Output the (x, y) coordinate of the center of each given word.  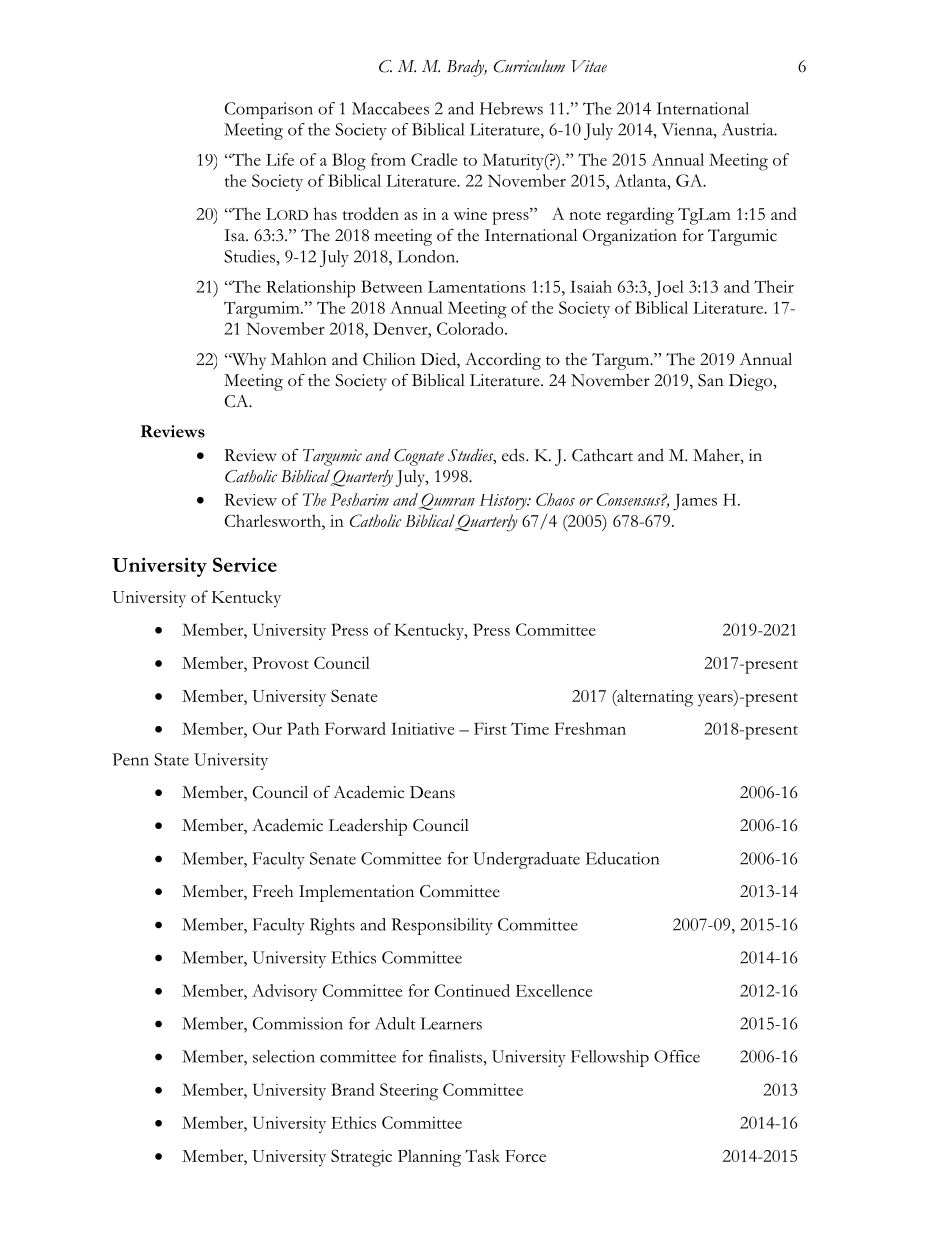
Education (622, 858)
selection (284, 1056)
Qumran (446, 501)
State (171, 759)
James (695, 502)
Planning (429, 1158)
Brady (467, 68)
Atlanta (641, 180)
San (711, 380)
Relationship (310, 289)
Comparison (269, 110)
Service (245, 564)
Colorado (471, 328)
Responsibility (442, 926)
